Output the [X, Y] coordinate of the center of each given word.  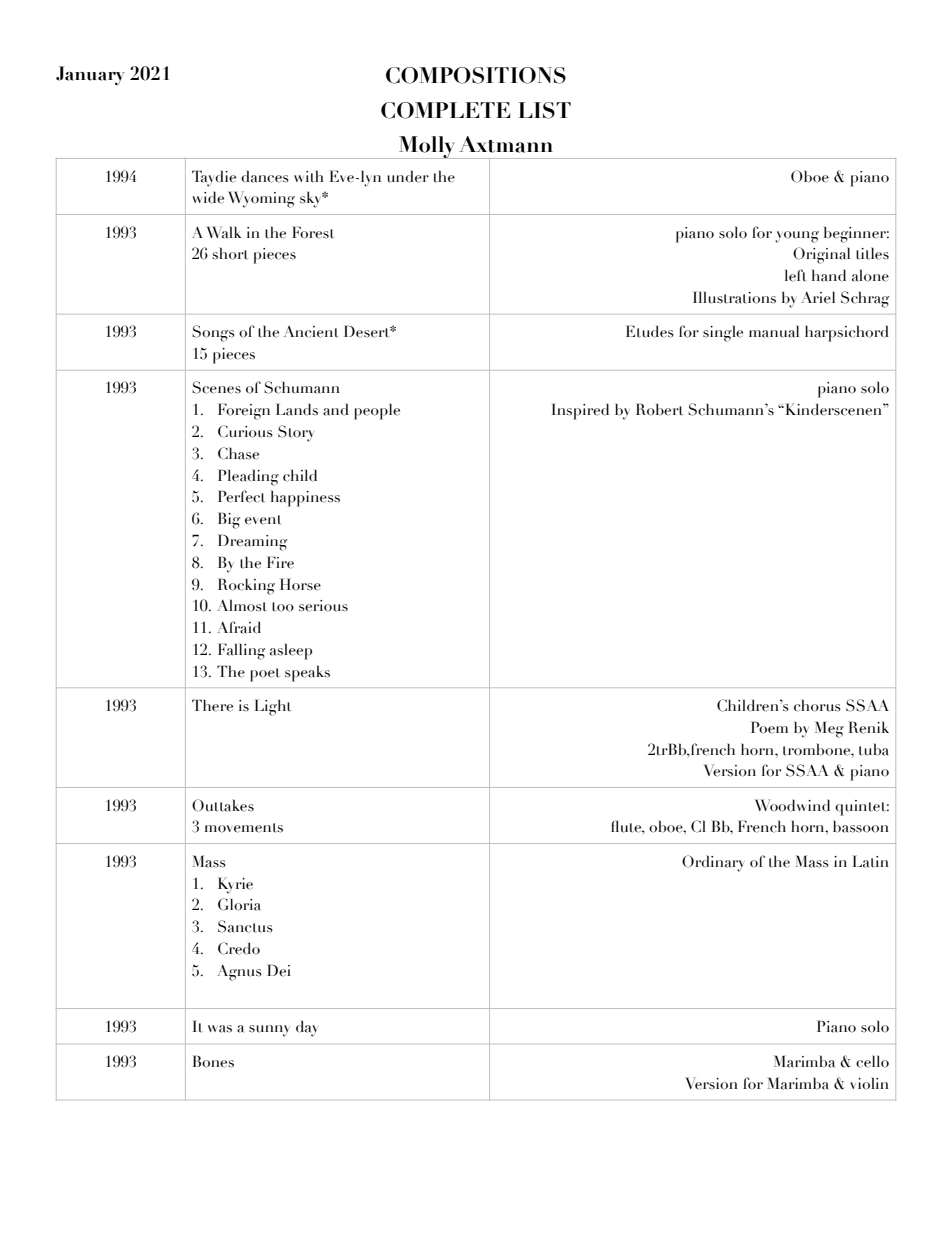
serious [323, 606]
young [797, 237]
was [220, 1029]
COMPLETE [445, 110]
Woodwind [792, 805]
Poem [769, 727]
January [90, 75]
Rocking [246, 586]
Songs [213, 333]
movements [244, 828]
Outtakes [223, 805]
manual [774, 331]
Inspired [580, 411]
